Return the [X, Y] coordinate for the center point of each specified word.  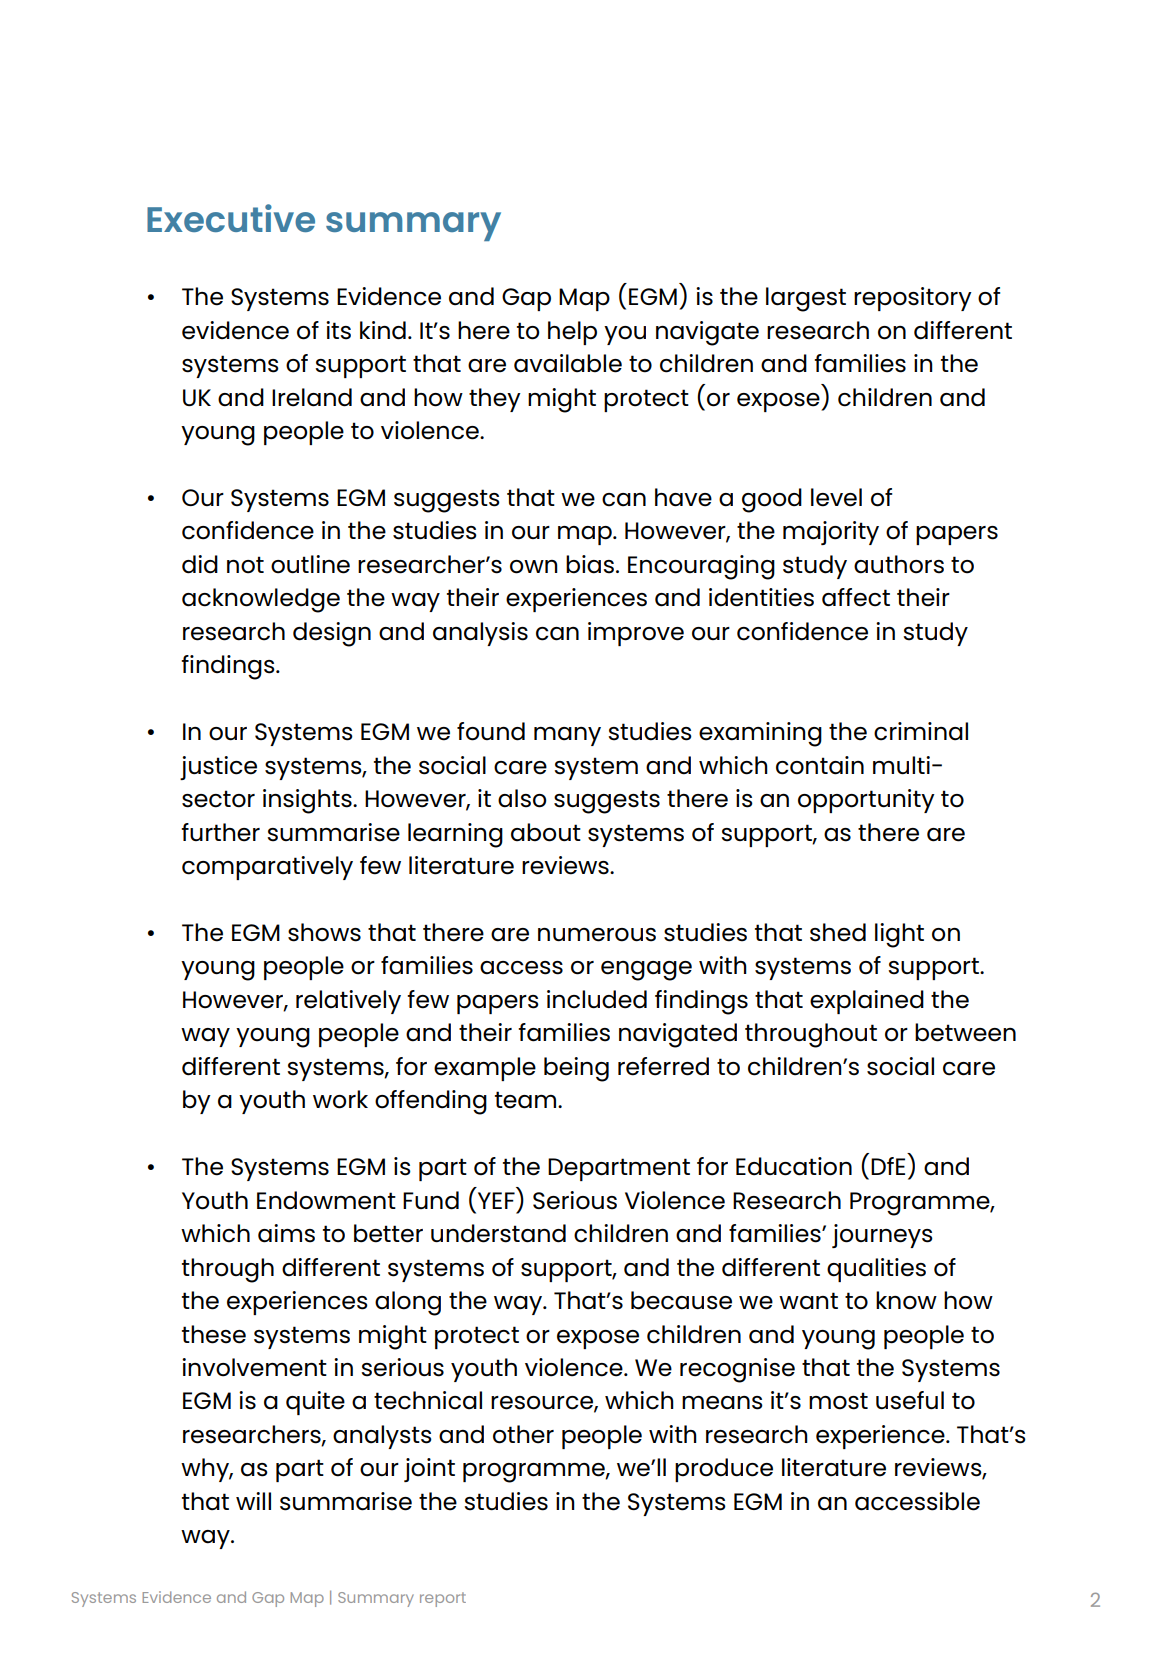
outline [310, 564]
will [253, 1501]
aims [286, 1233]
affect [856, 597]
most [838, 1401]
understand [498, 1233]
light [899, 935]
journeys [882, 1236]
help [572, 333]
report [443, 1599]
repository [913, 299]
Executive [231, 218]
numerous [597, 935]
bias [591, 564]
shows [324, 932]
